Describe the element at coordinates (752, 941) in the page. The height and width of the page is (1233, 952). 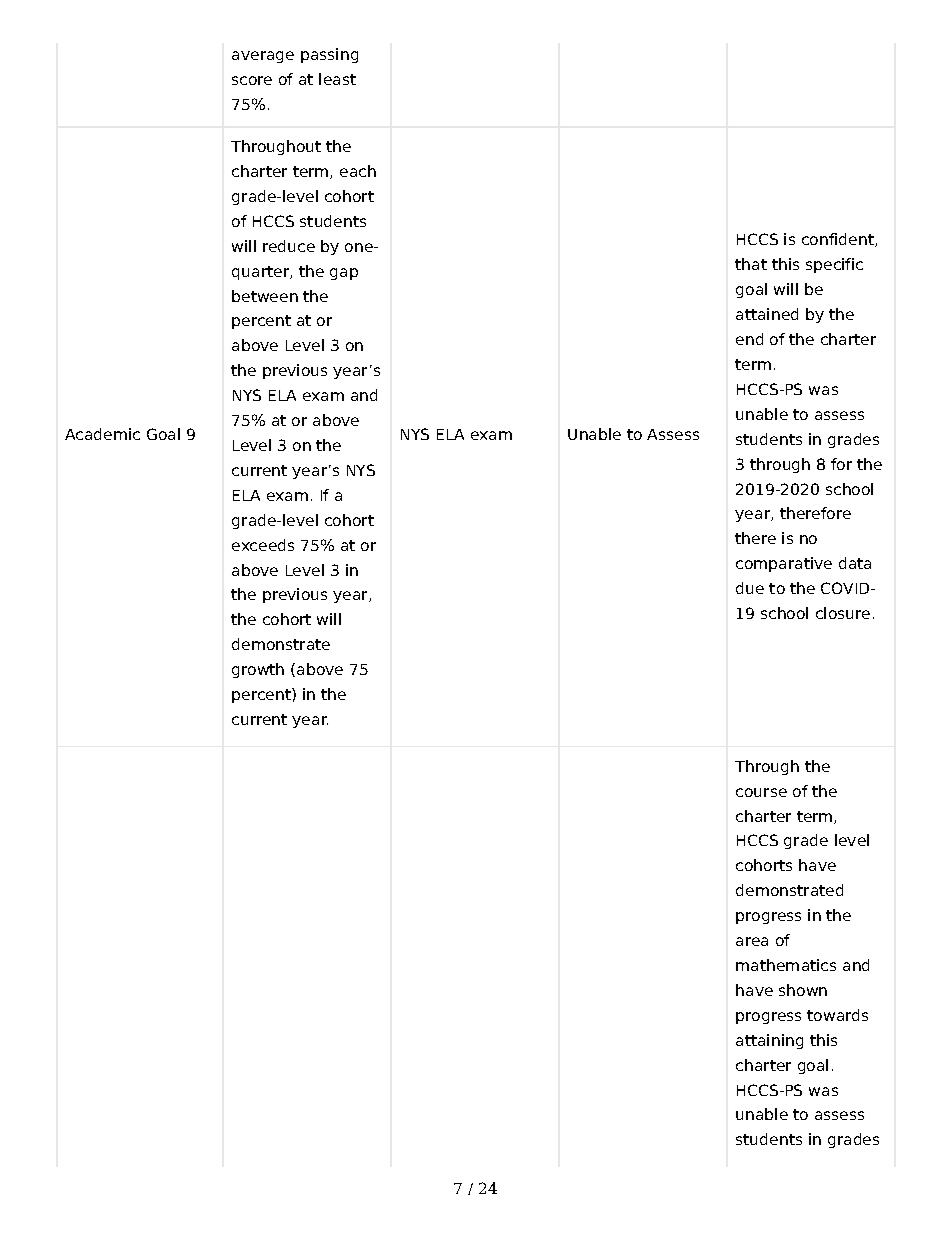
I see `area` at that location.
